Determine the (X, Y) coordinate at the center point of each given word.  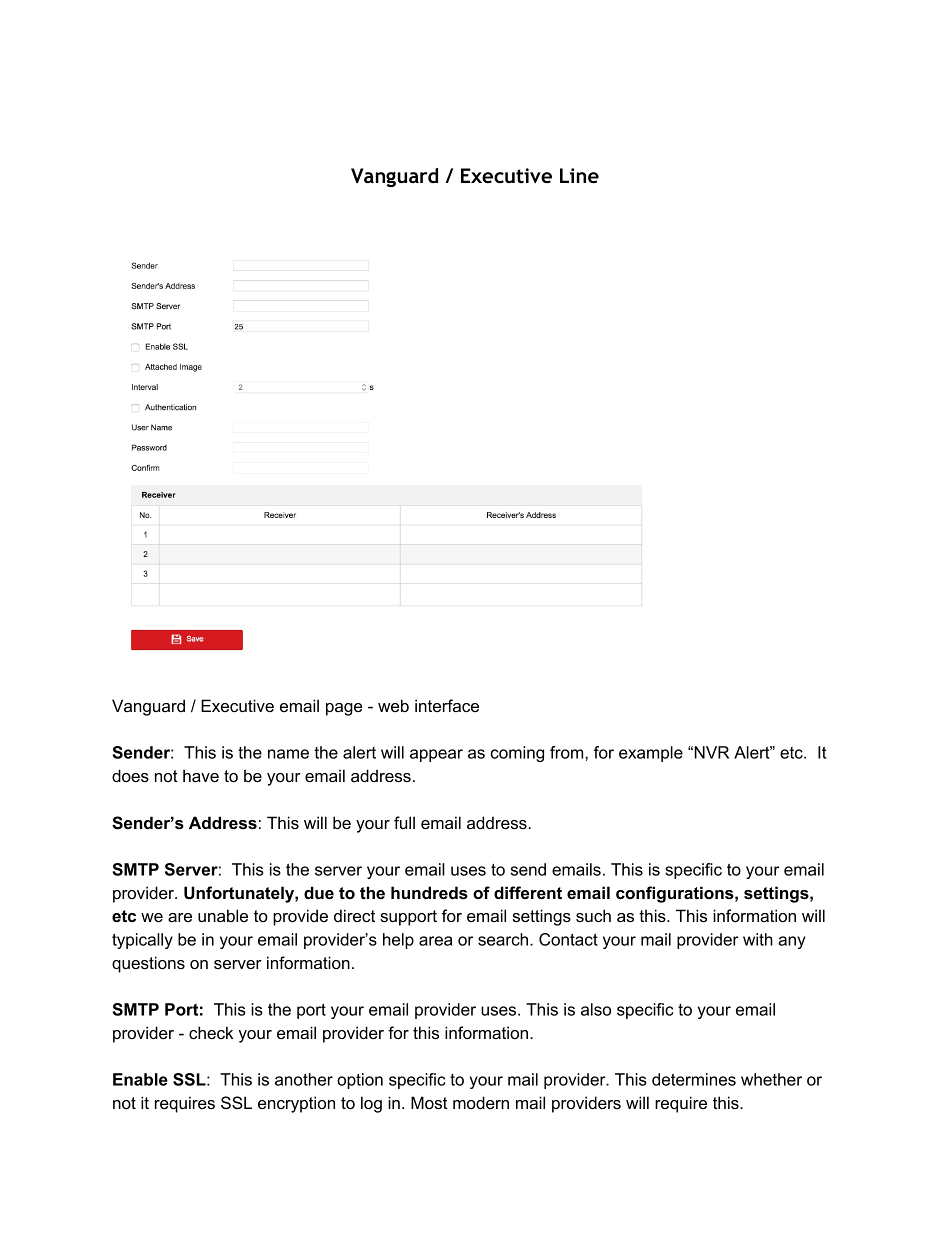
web (393, 705)
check (211, 1032)
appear (436, 755)
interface (447, 705)
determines (694, 1079)
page (344, 709)
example (651, 754)
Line (579, 175)
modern (481, 1102)
